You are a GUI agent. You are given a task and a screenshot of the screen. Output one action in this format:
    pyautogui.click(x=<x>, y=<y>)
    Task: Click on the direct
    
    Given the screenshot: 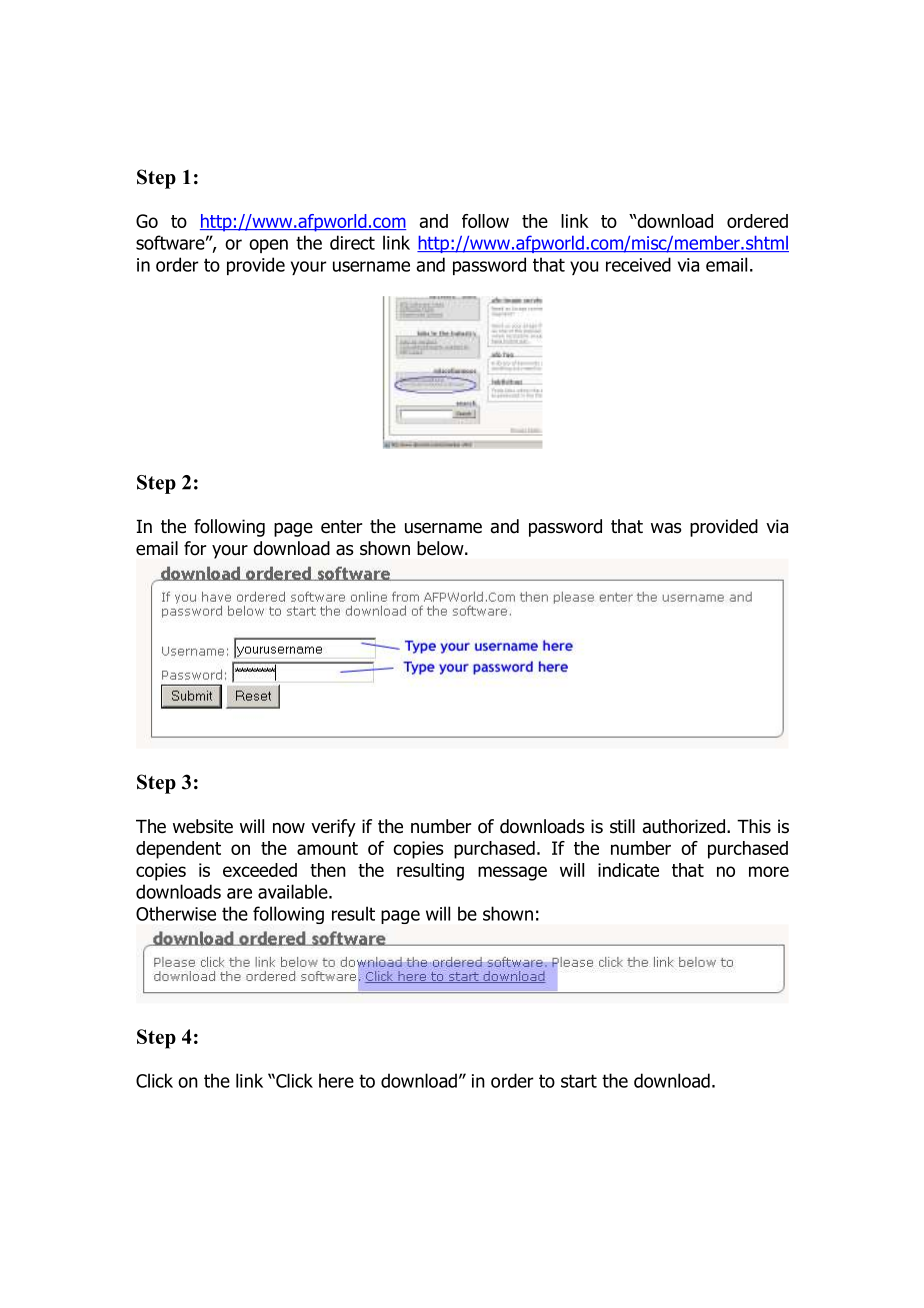 What is the action you would take?
    pyautogui.click(x=352, y=242)
